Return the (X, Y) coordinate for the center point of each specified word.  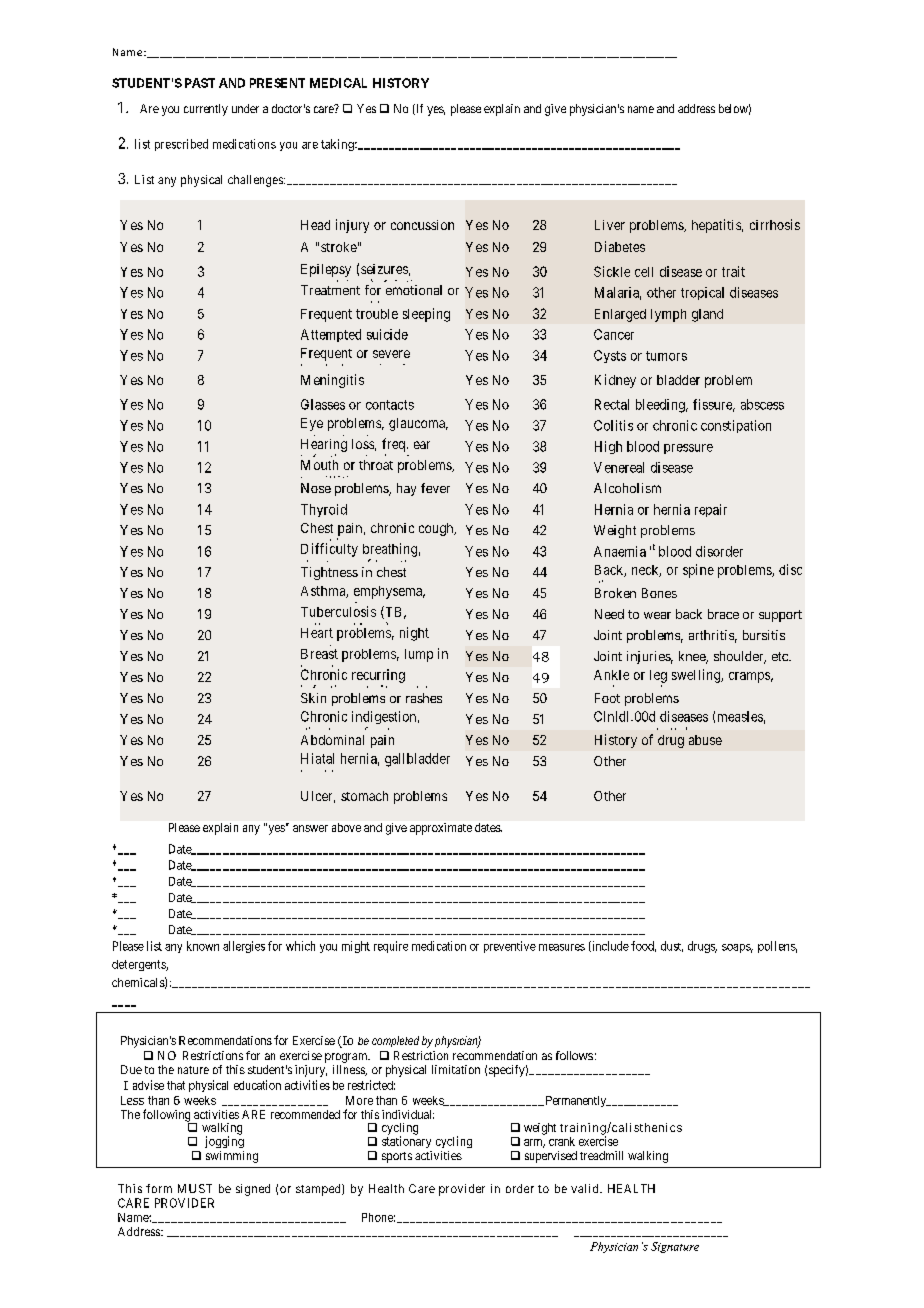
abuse (705, 740)
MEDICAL (338, 83)
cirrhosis (775, 224)
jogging (224, 1142)
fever (435, 488)
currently (206, 110)
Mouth (319, 465)
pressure (688, 449)
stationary (406, 1142)
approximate (441, 829)
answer (310, 828)
